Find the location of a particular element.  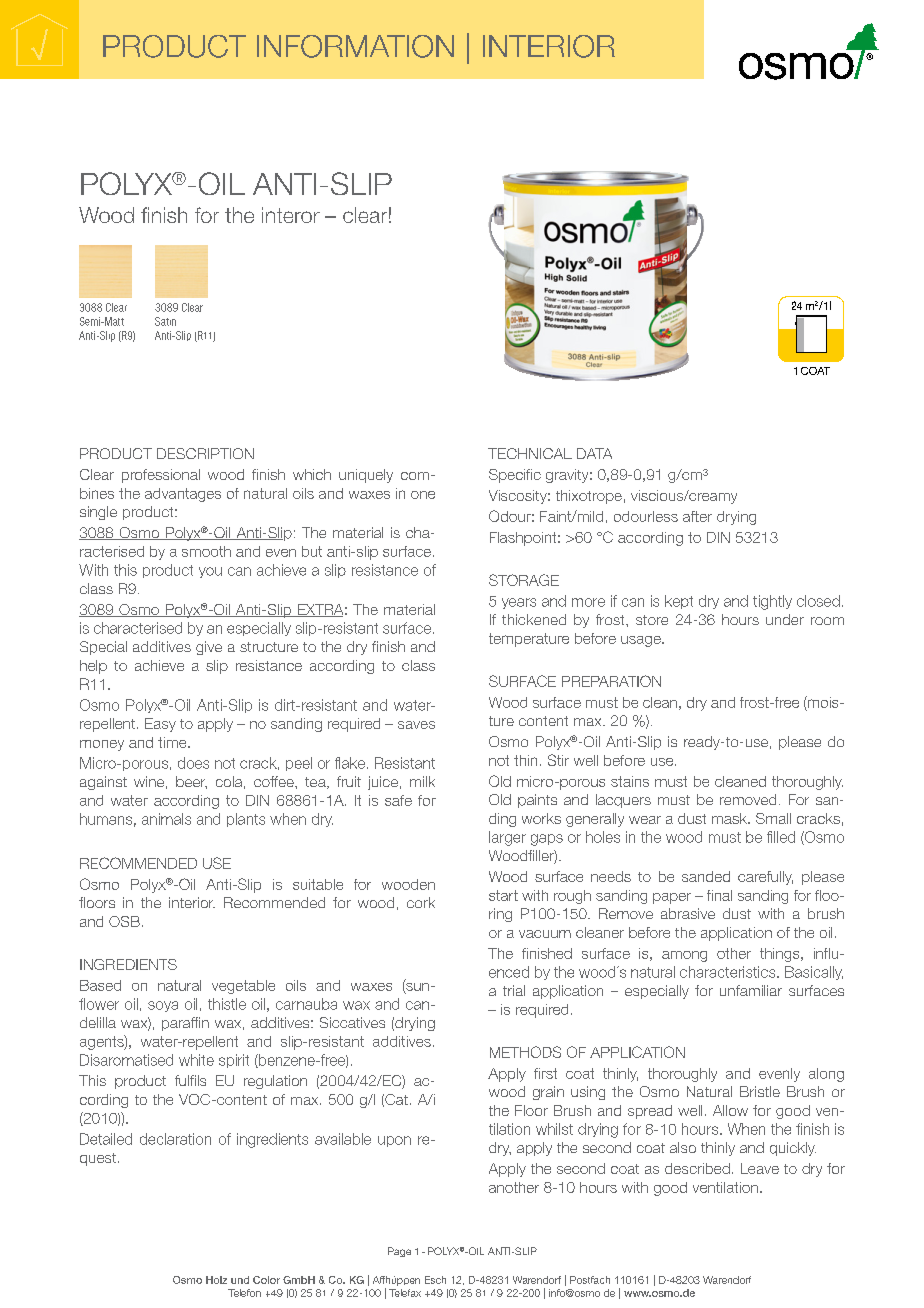

Satin is located at coordinates (165, 321).
